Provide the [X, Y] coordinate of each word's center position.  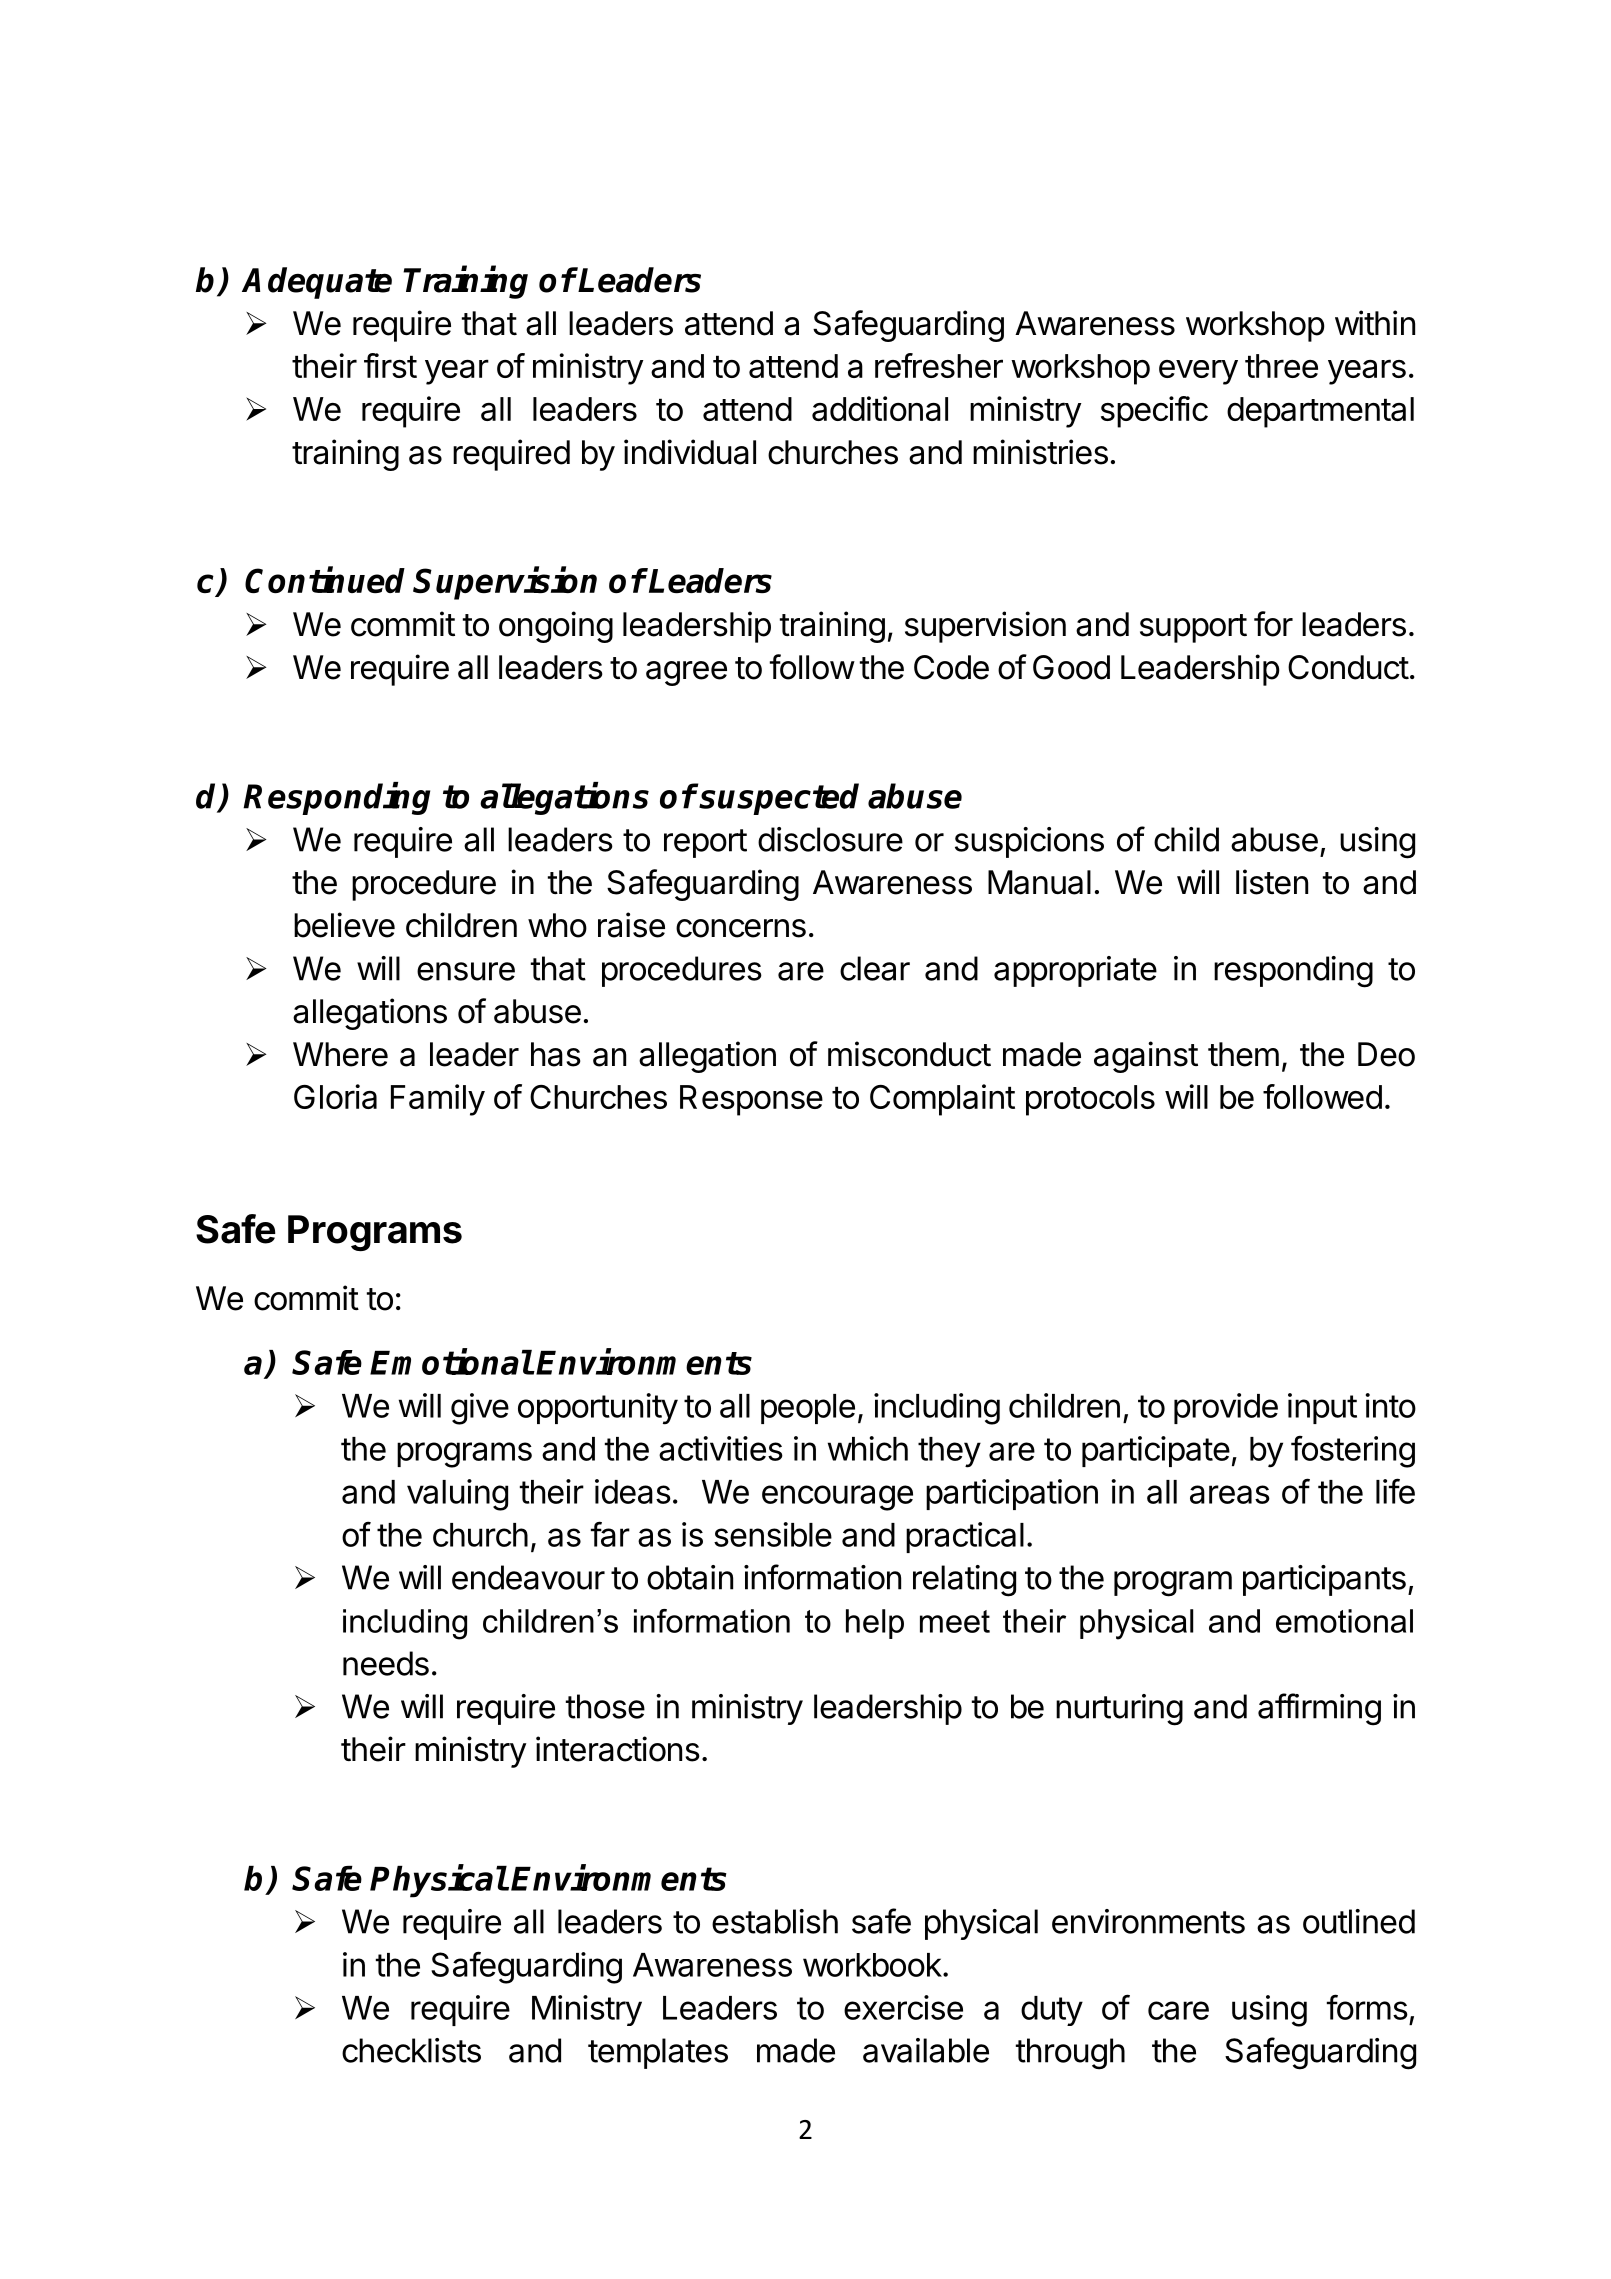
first [390, 365]
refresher [939, 365]
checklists [411, 2050]
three [1281, 366]
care [1178, 2010]
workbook [872, 1965]
